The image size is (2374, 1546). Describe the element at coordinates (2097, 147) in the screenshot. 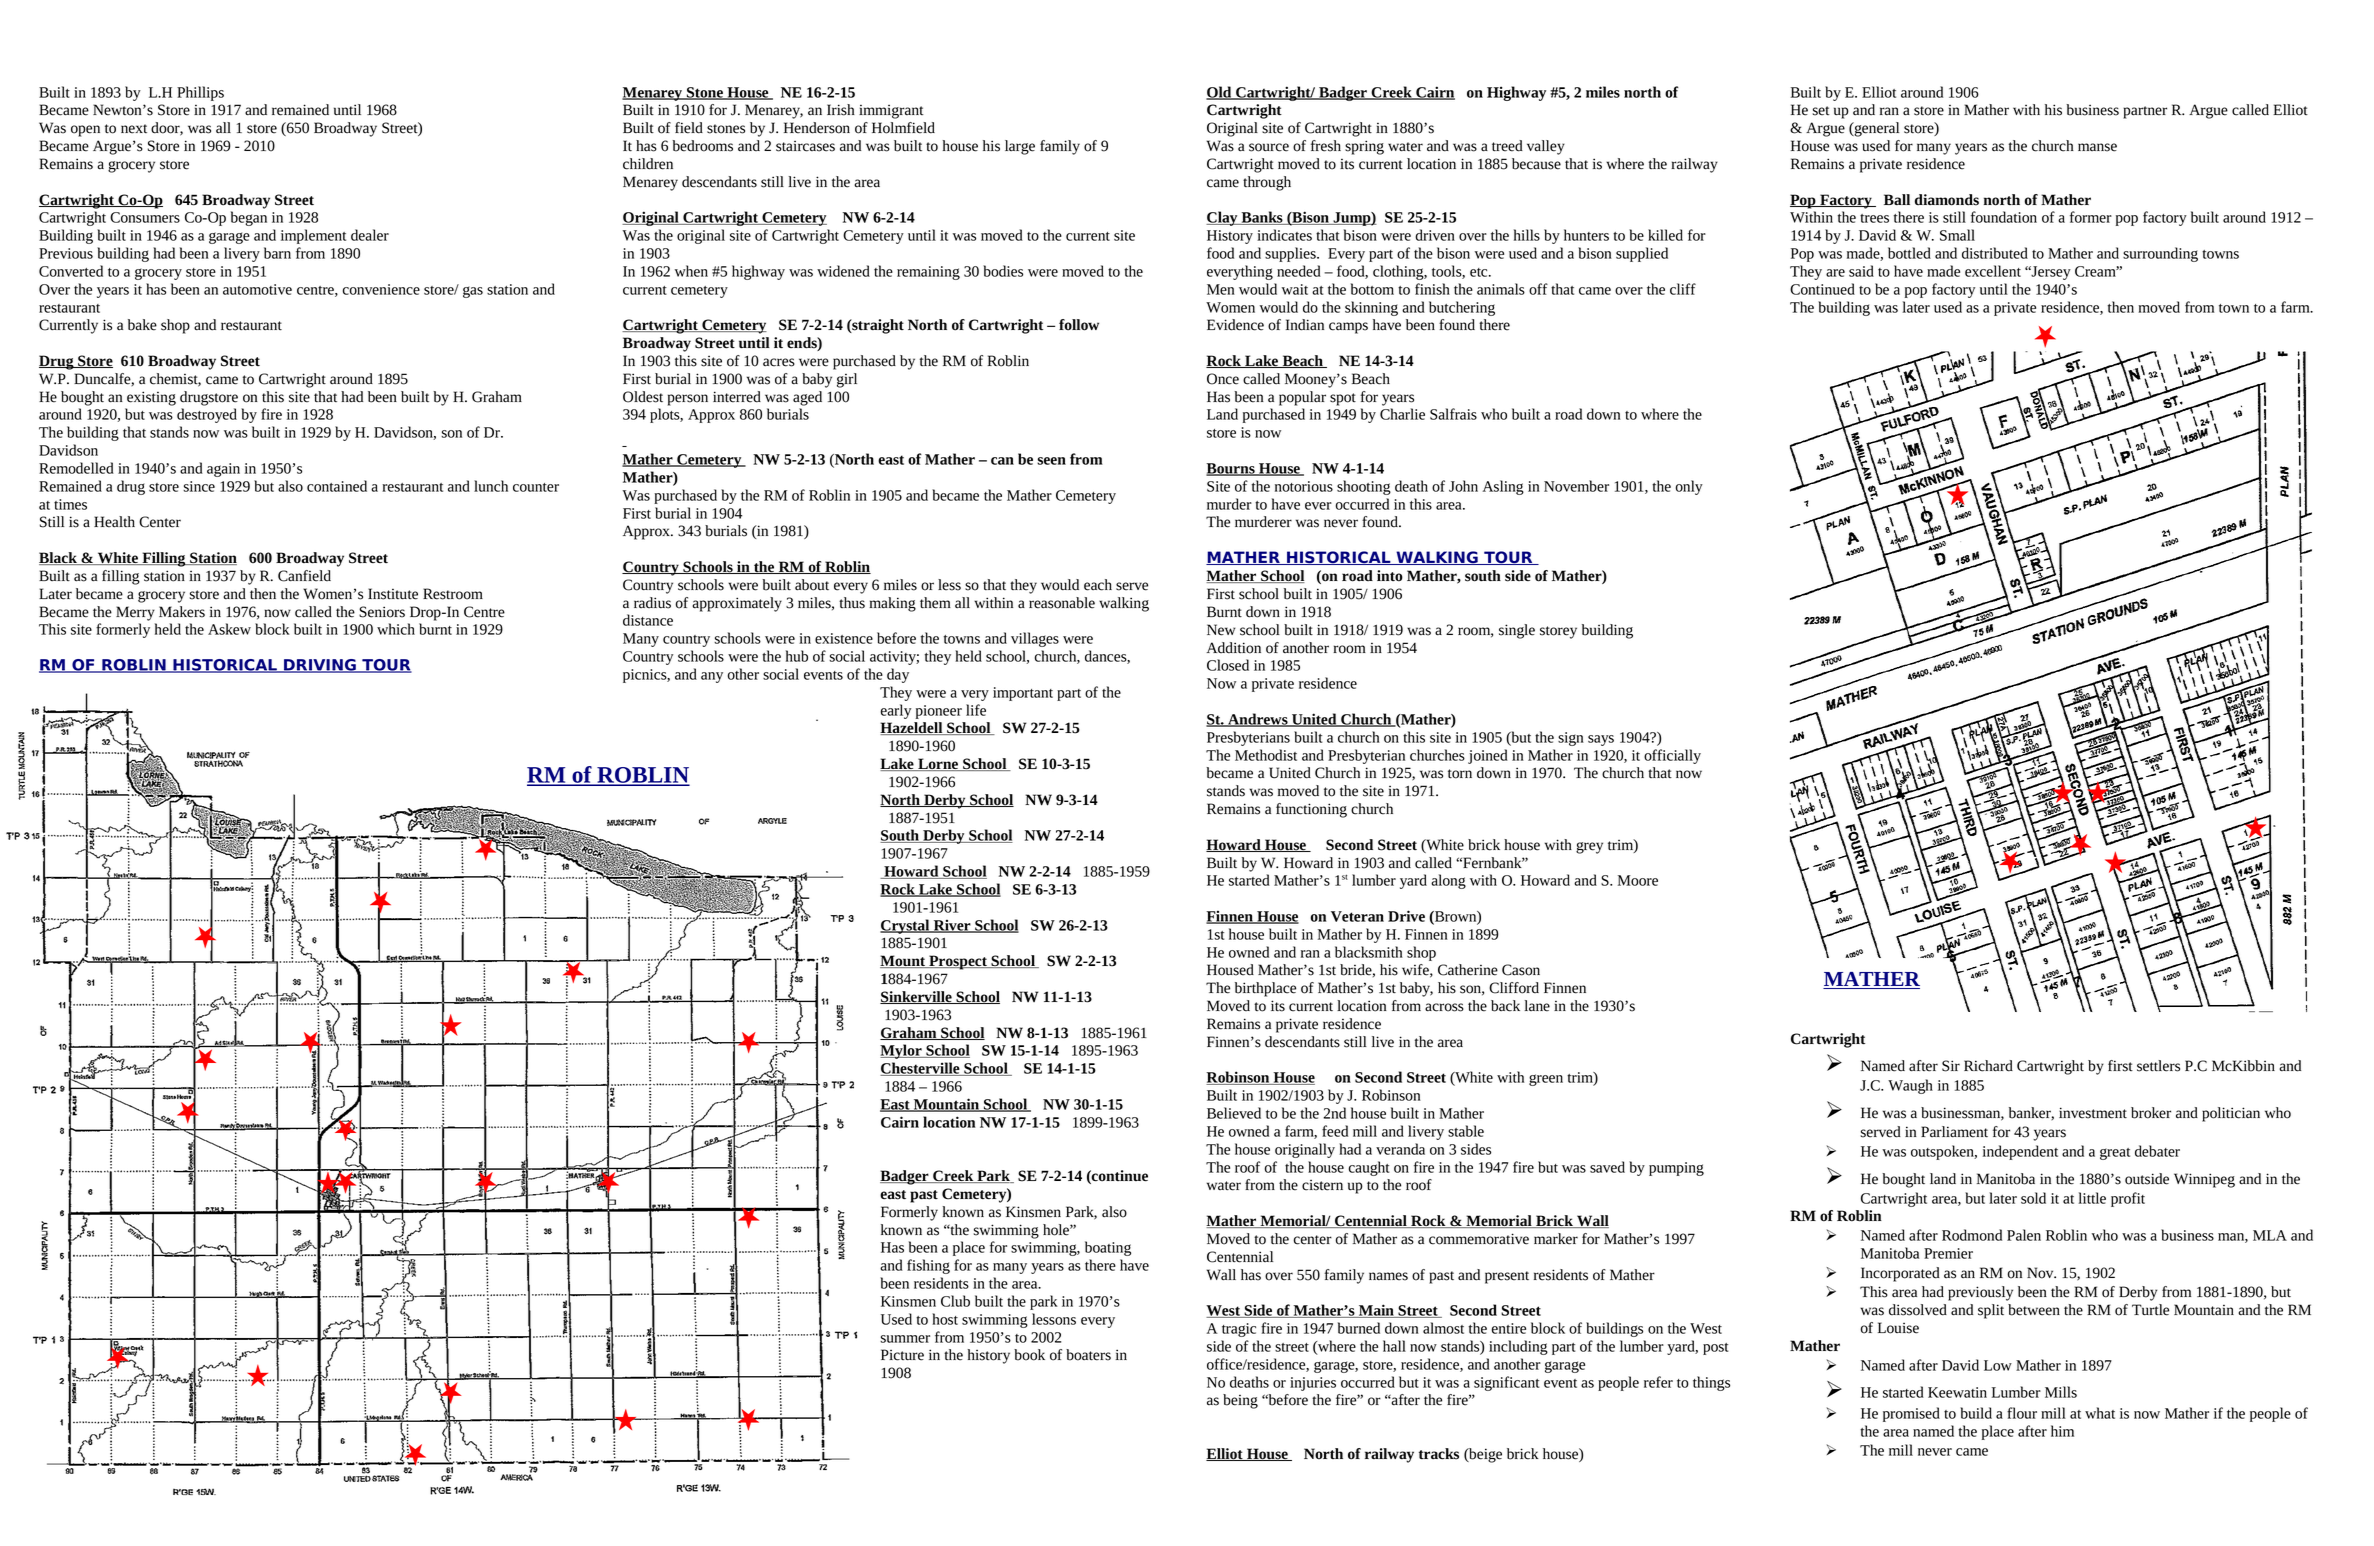

I see `manse` at that location.
